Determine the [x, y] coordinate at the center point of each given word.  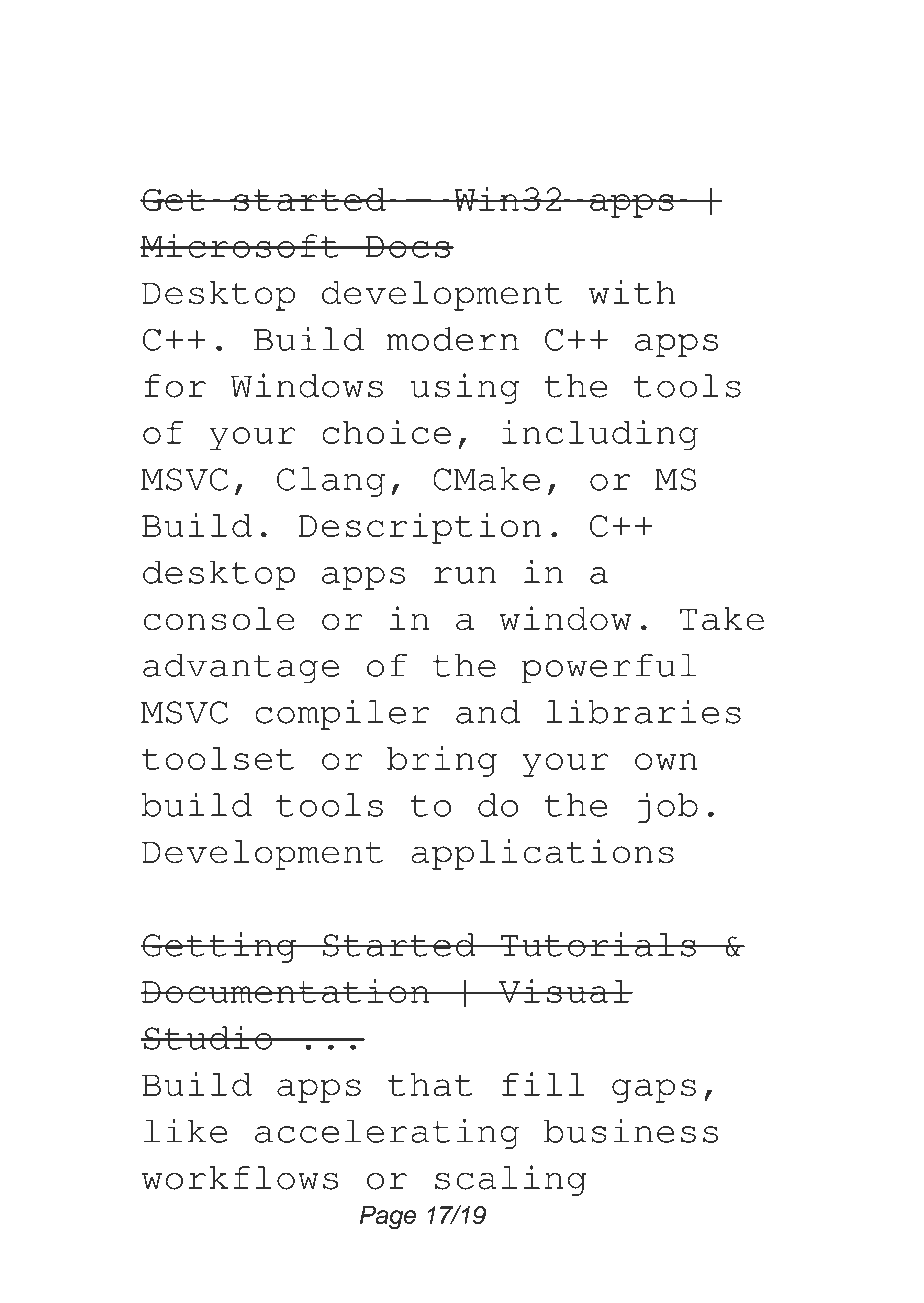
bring [442, 761]
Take [722, 619]
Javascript [594, 328]
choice [386, 432]
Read [193, 76]
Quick [505, 76]
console [219, 619]
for [175, 386]
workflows [240, 1178]
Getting [219, 947]
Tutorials [598, 944]
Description [420, 528]
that [430, 1085]
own [666, 761]
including [600, 435]
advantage [241, 668]
